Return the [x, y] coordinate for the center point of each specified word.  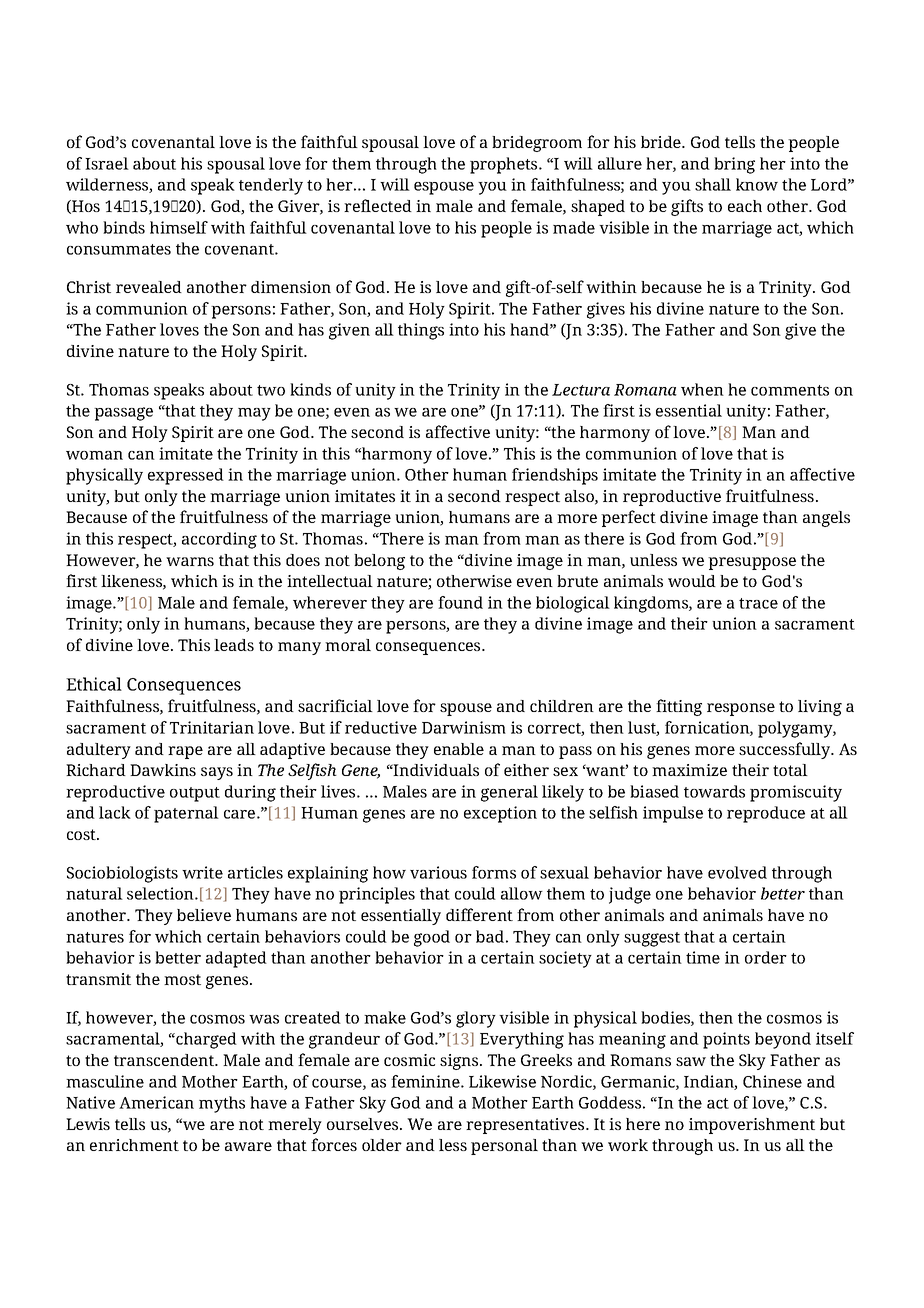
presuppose [752, 563]
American [156, 1102]
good [432, 938]
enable [459, 749]
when [702, 389]
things [421, 331]
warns [190, 561]
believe [204, 915]
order [766, 957]
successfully [786, 750]
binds [124, 227]
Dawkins [163, 770]
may [254, 414]
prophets [505, 165]
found [460, 602]
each [745, 206]
